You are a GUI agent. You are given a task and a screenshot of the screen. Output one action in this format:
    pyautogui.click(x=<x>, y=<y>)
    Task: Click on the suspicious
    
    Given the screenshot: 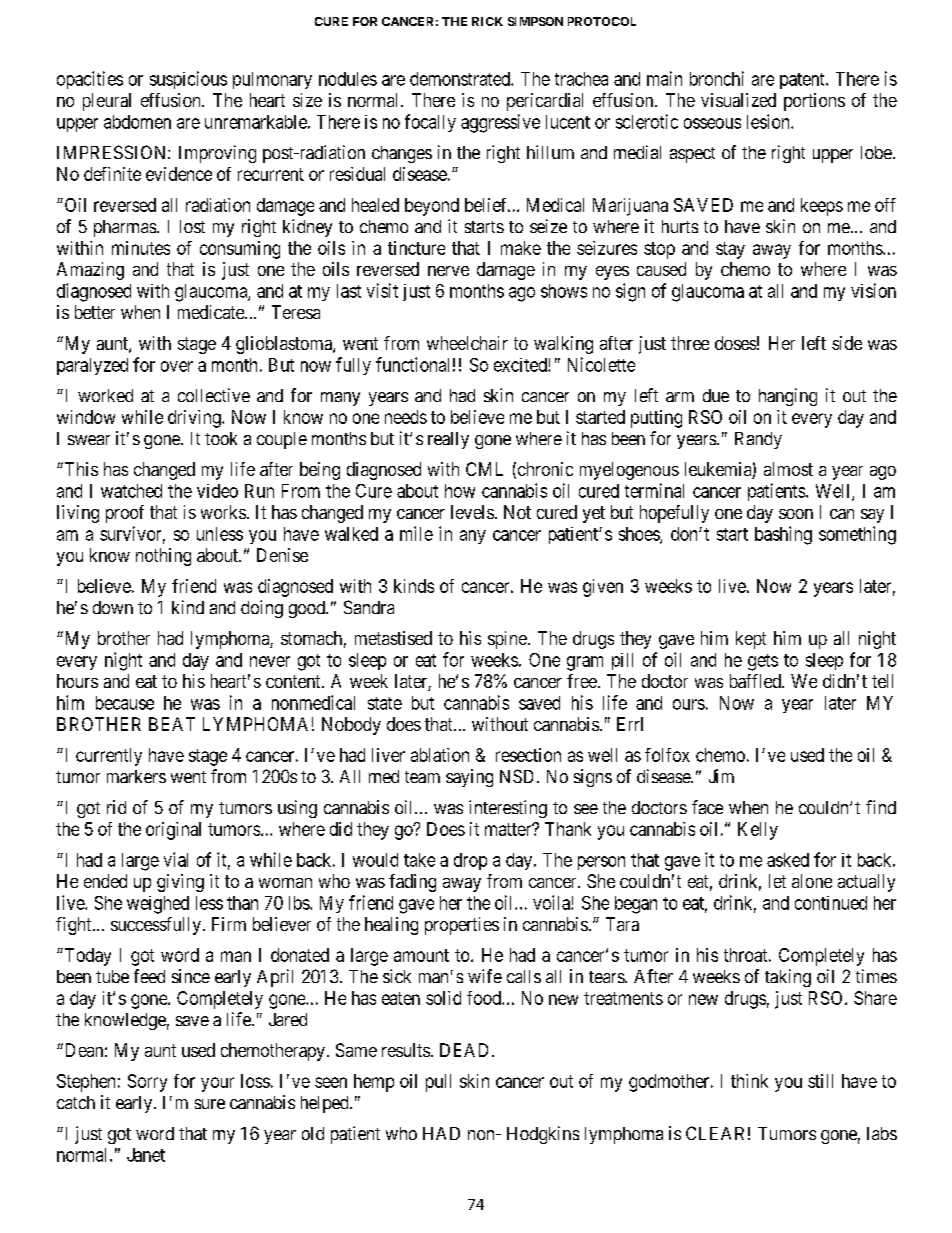 What is the action you would take?
    pyautogui.click(x=188, y=80)
